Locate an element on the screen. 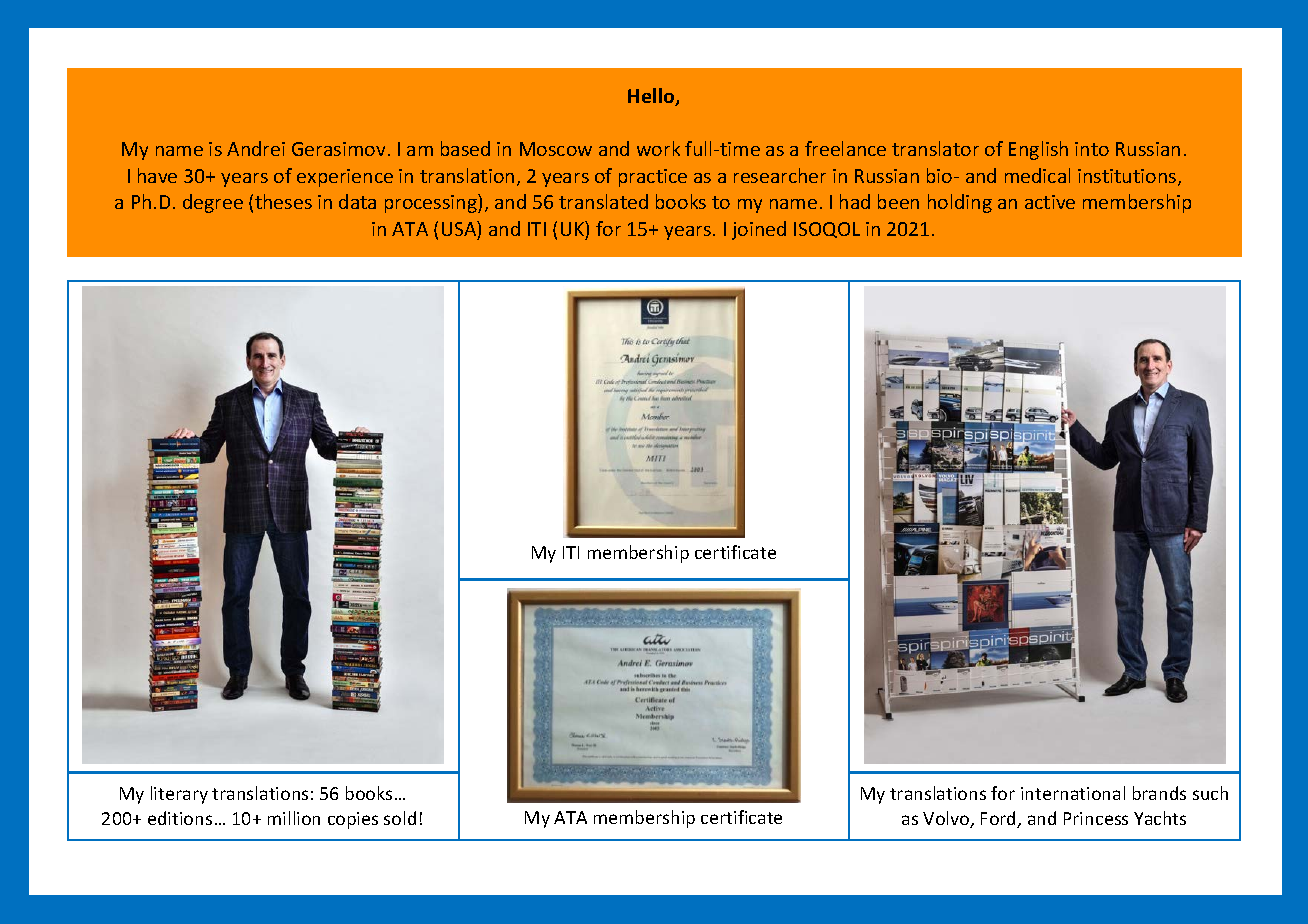 The height and width of the screenshot is (924, 1308). joined is located at coordinates (759, 230).
